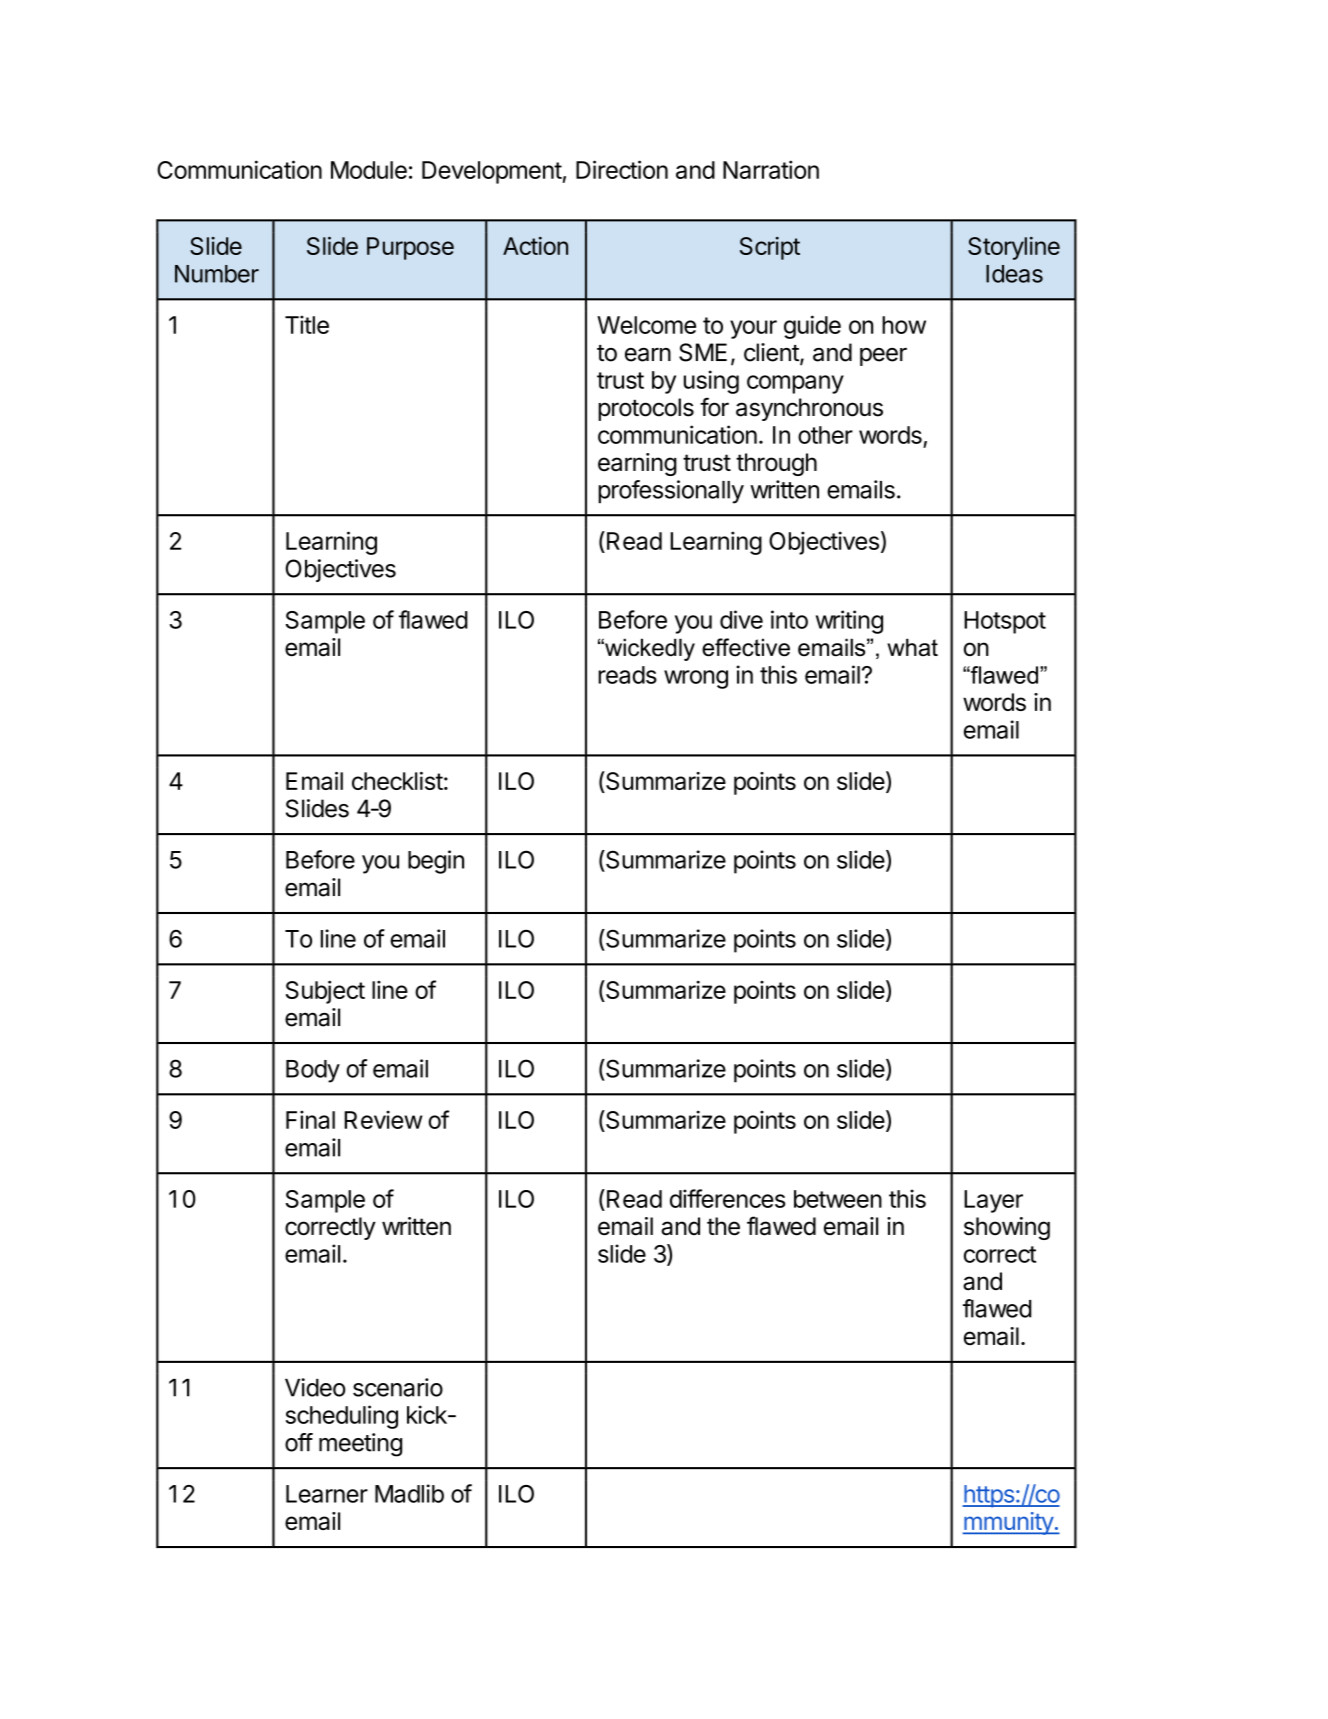 This document has width=1328, height=1719. Describe the element at coordinates (436, 862) in the document. I see `begin` at that location.
